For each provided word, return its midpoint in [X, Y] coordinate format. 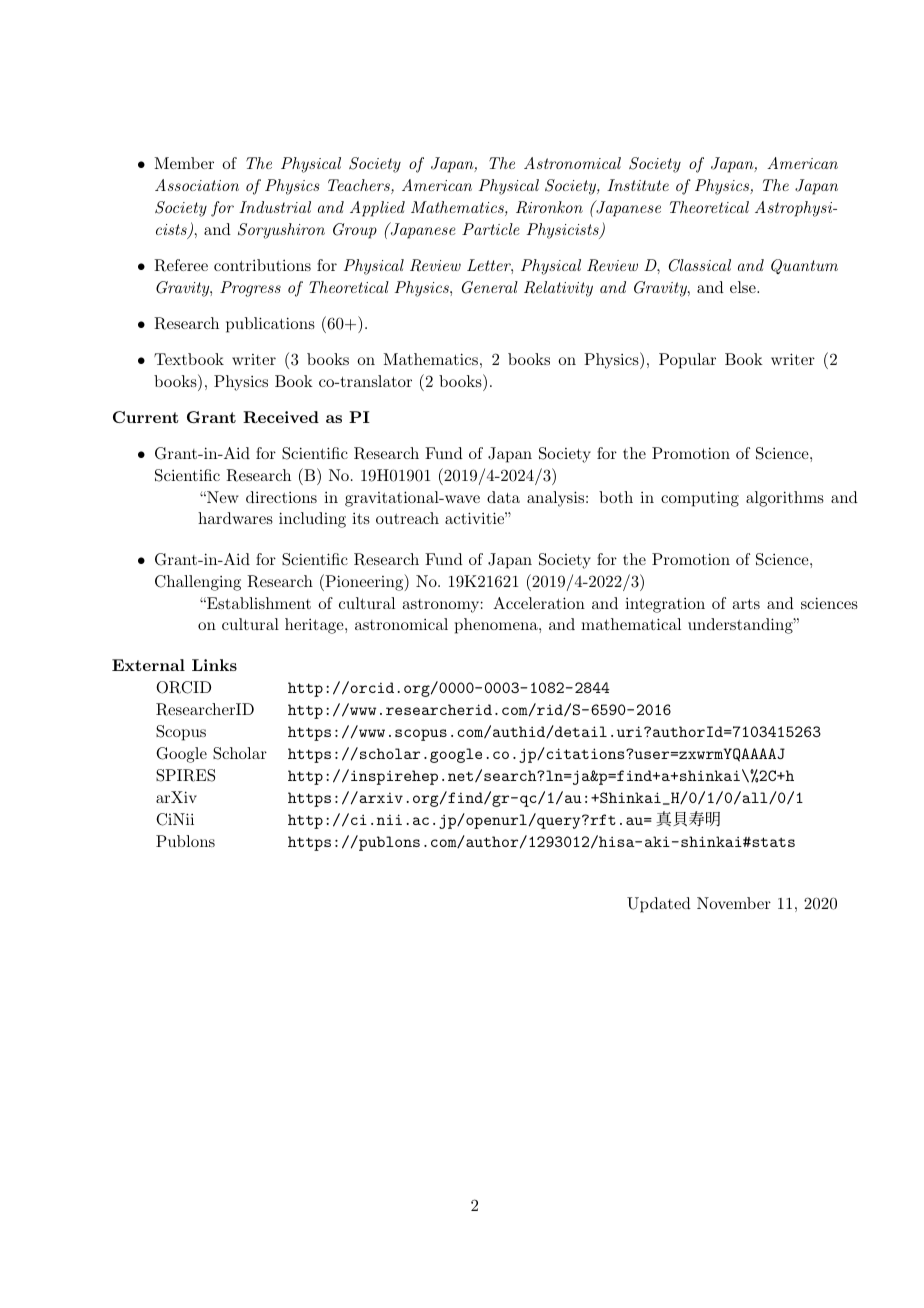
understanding [741, 626]
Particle [491, 229]
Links [214, 665]
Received [281, 417]
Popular [687, 361]
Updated [659, 905]
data [503, 497]
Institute [638, 185]
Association [197, 185]
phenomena [497, 626]
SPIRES [185, 775]
